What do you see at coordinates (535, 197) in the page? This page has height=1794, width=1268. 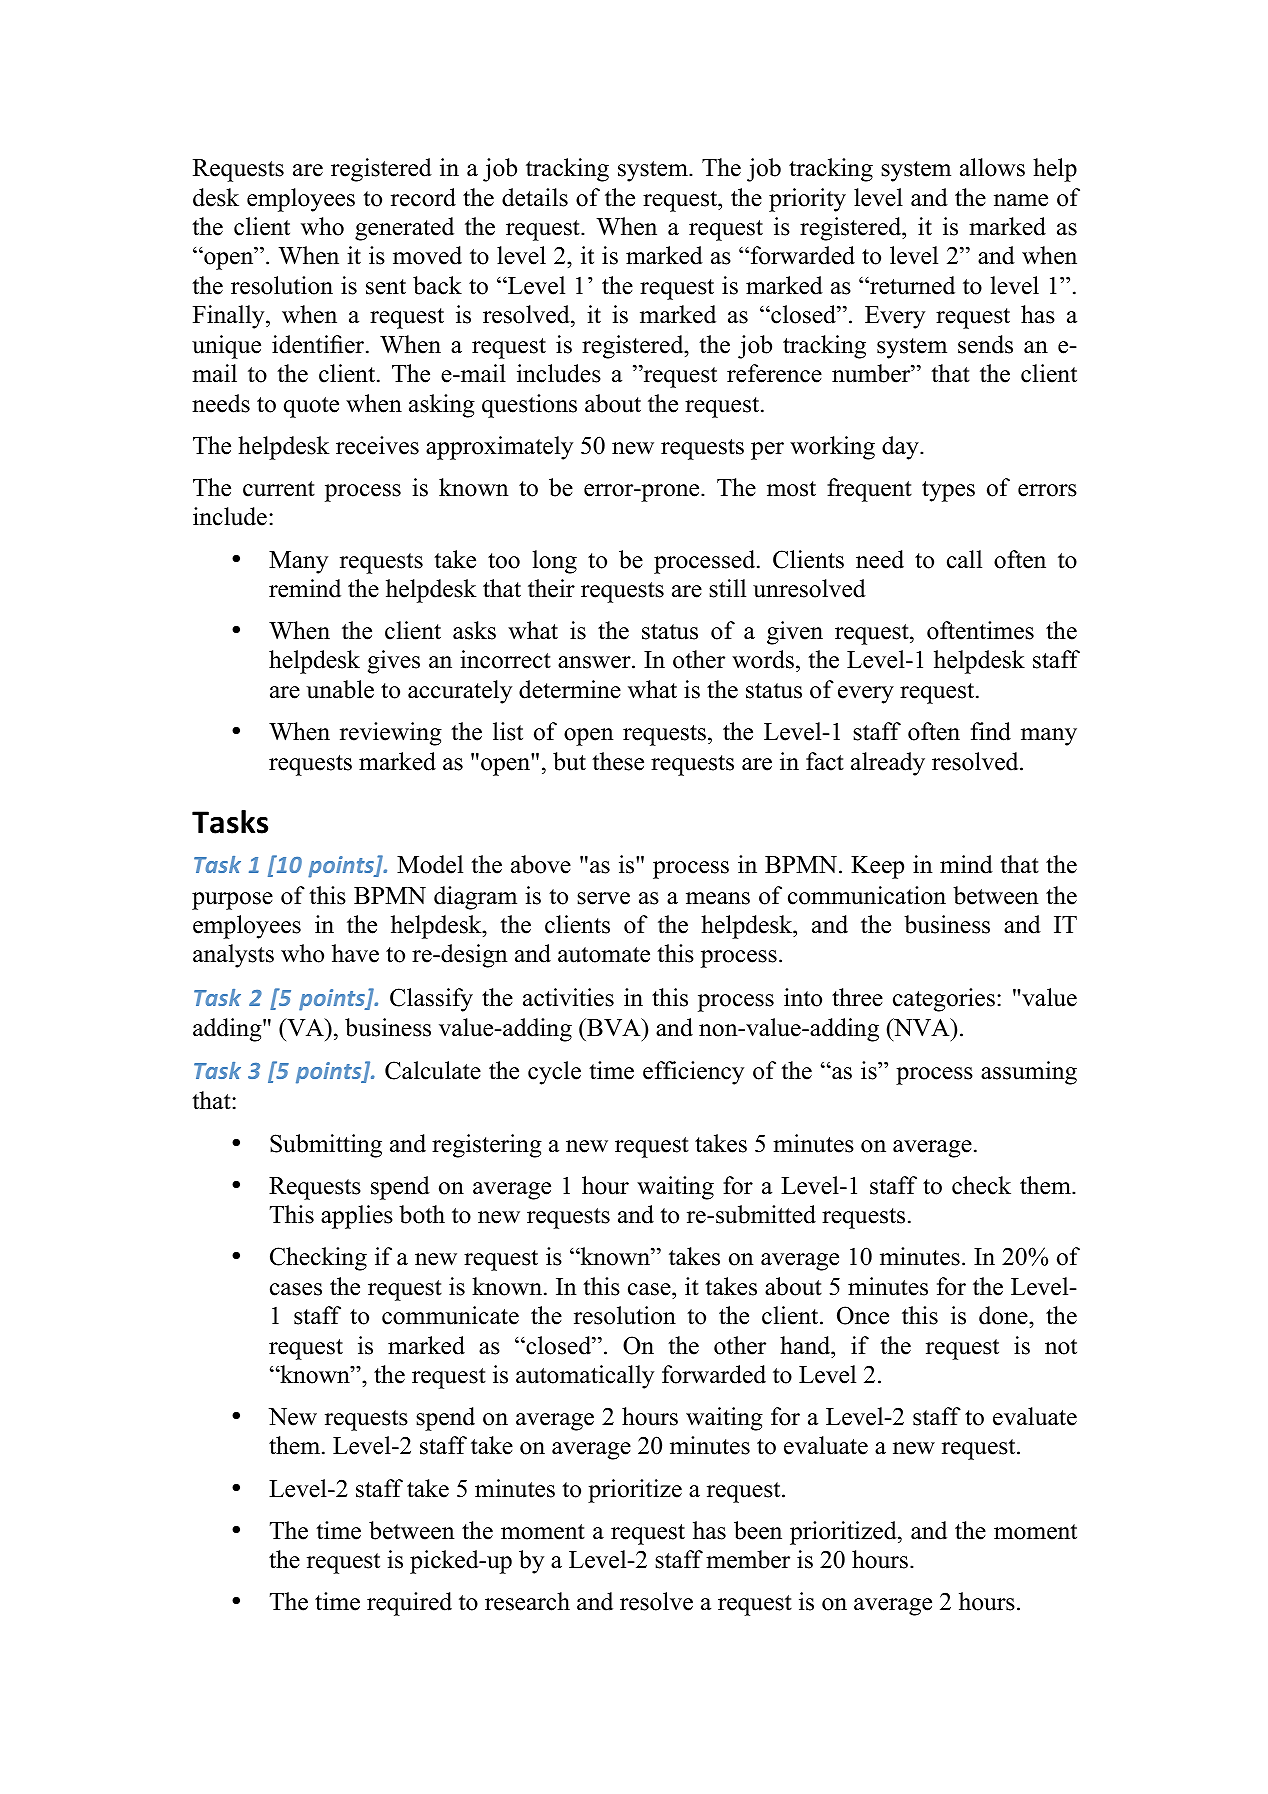 I see `details` at bounding box center [535, 197].
